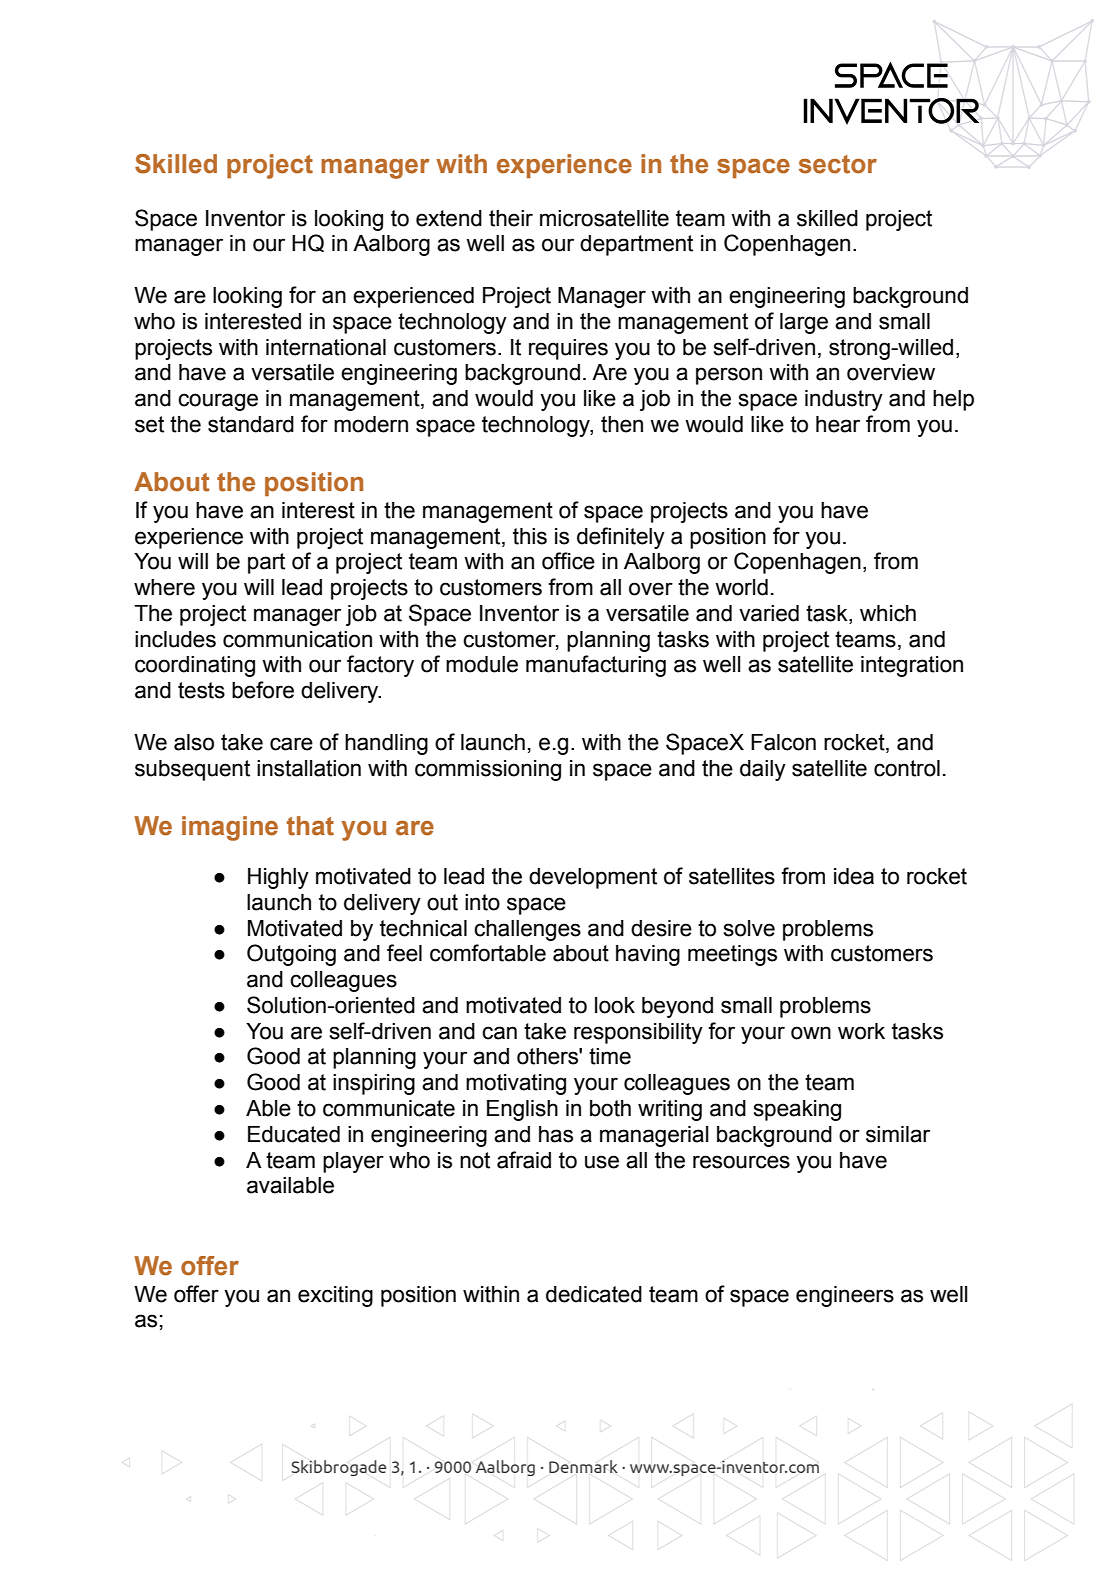  Describe the element at coordinates (488, 770) in the screenshot. I see `commissioning` at that location.
